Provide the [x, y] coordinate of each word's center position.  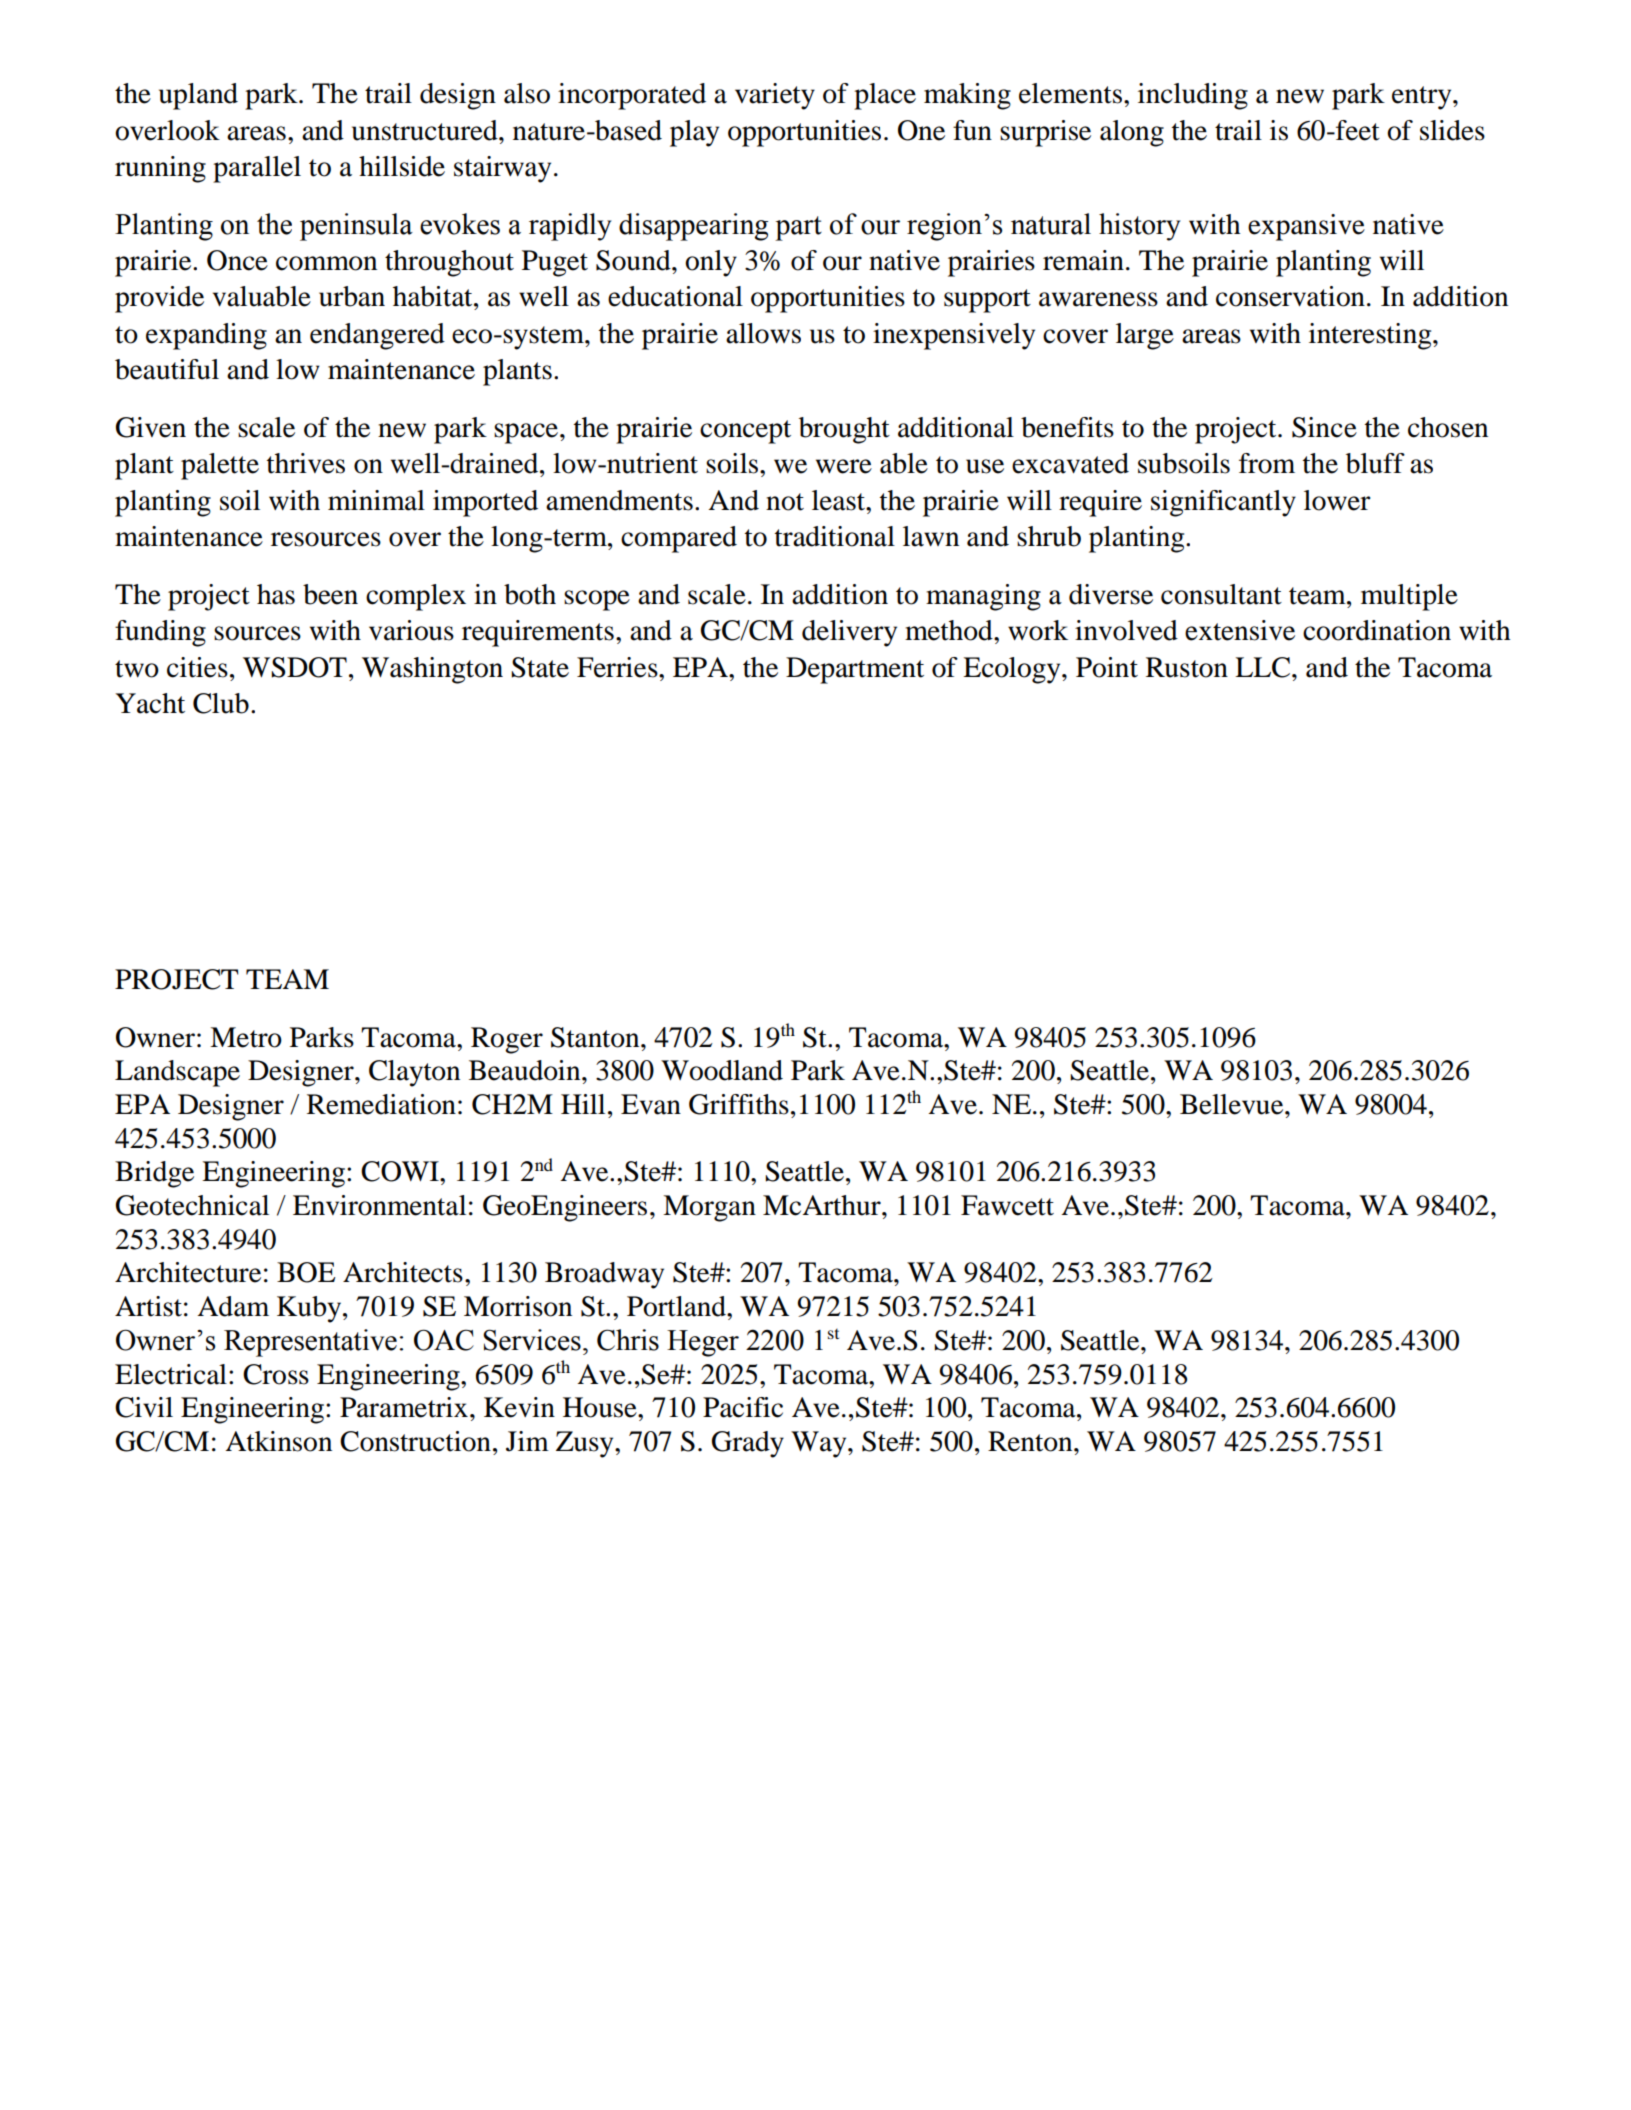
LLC [1264, 667]
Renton [1031, 1441]
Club [221, 703]
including [1193, 96]
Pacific [743, 1407]
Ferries [618, 667]
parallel [257, 169]
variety [775, 96]
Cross [276, 1374]
